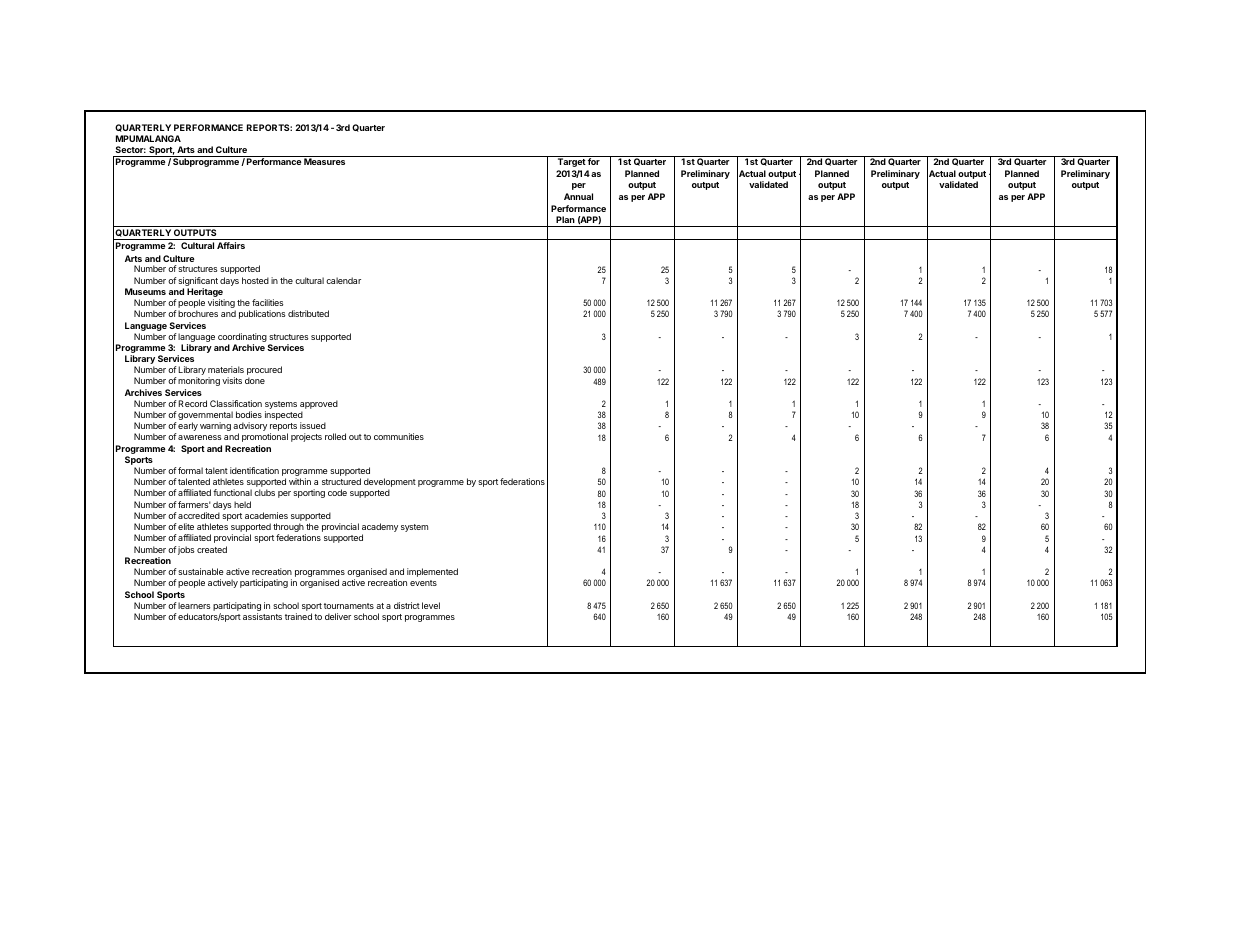 This document has width=1233, height=952. Describe the element at coordinates (308, 313) in the document. I see `distributed` at that location.
